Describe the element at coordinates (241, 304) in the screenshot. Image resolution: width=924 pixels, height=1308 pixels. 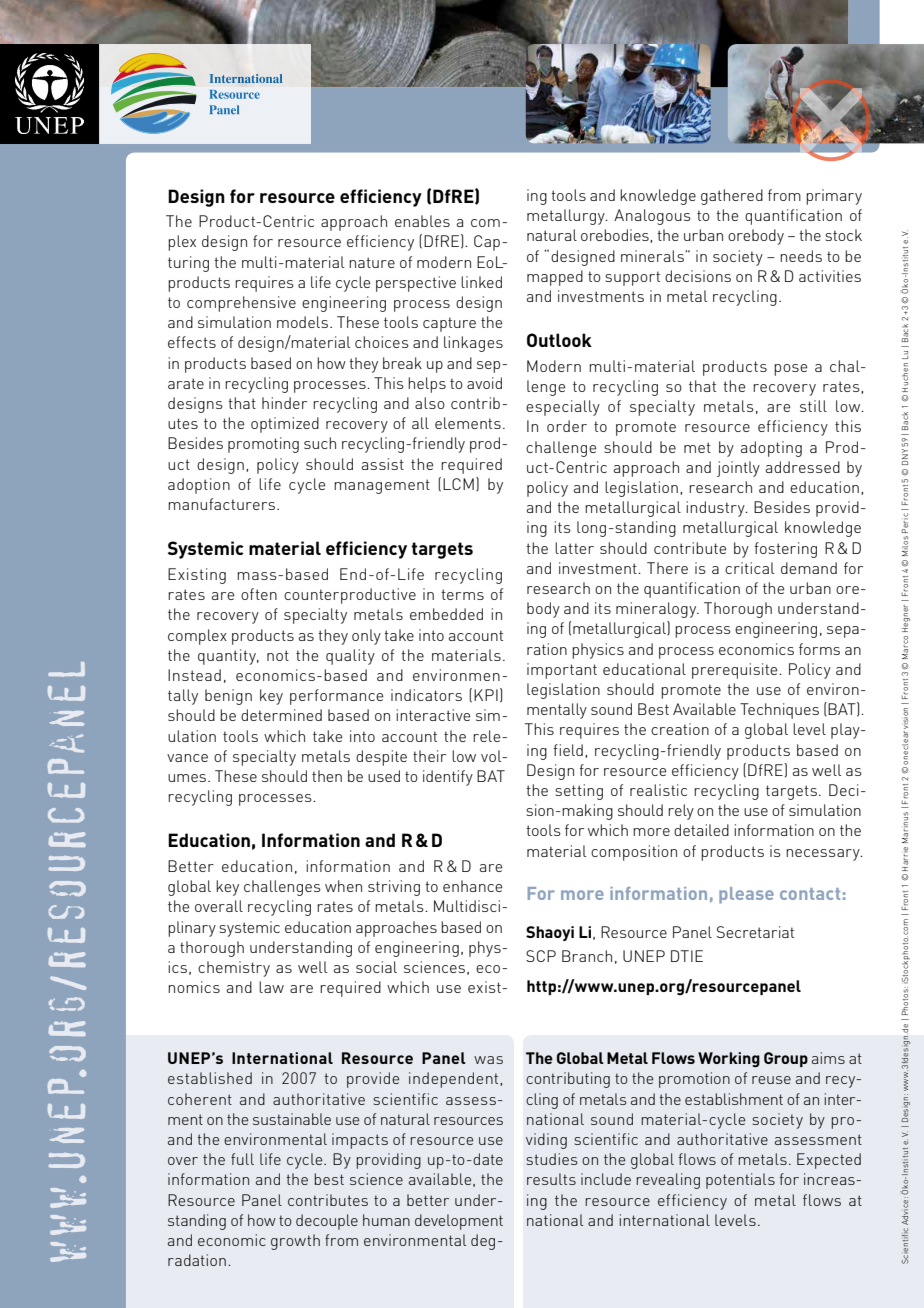
I see `comprehensive` at that location.
